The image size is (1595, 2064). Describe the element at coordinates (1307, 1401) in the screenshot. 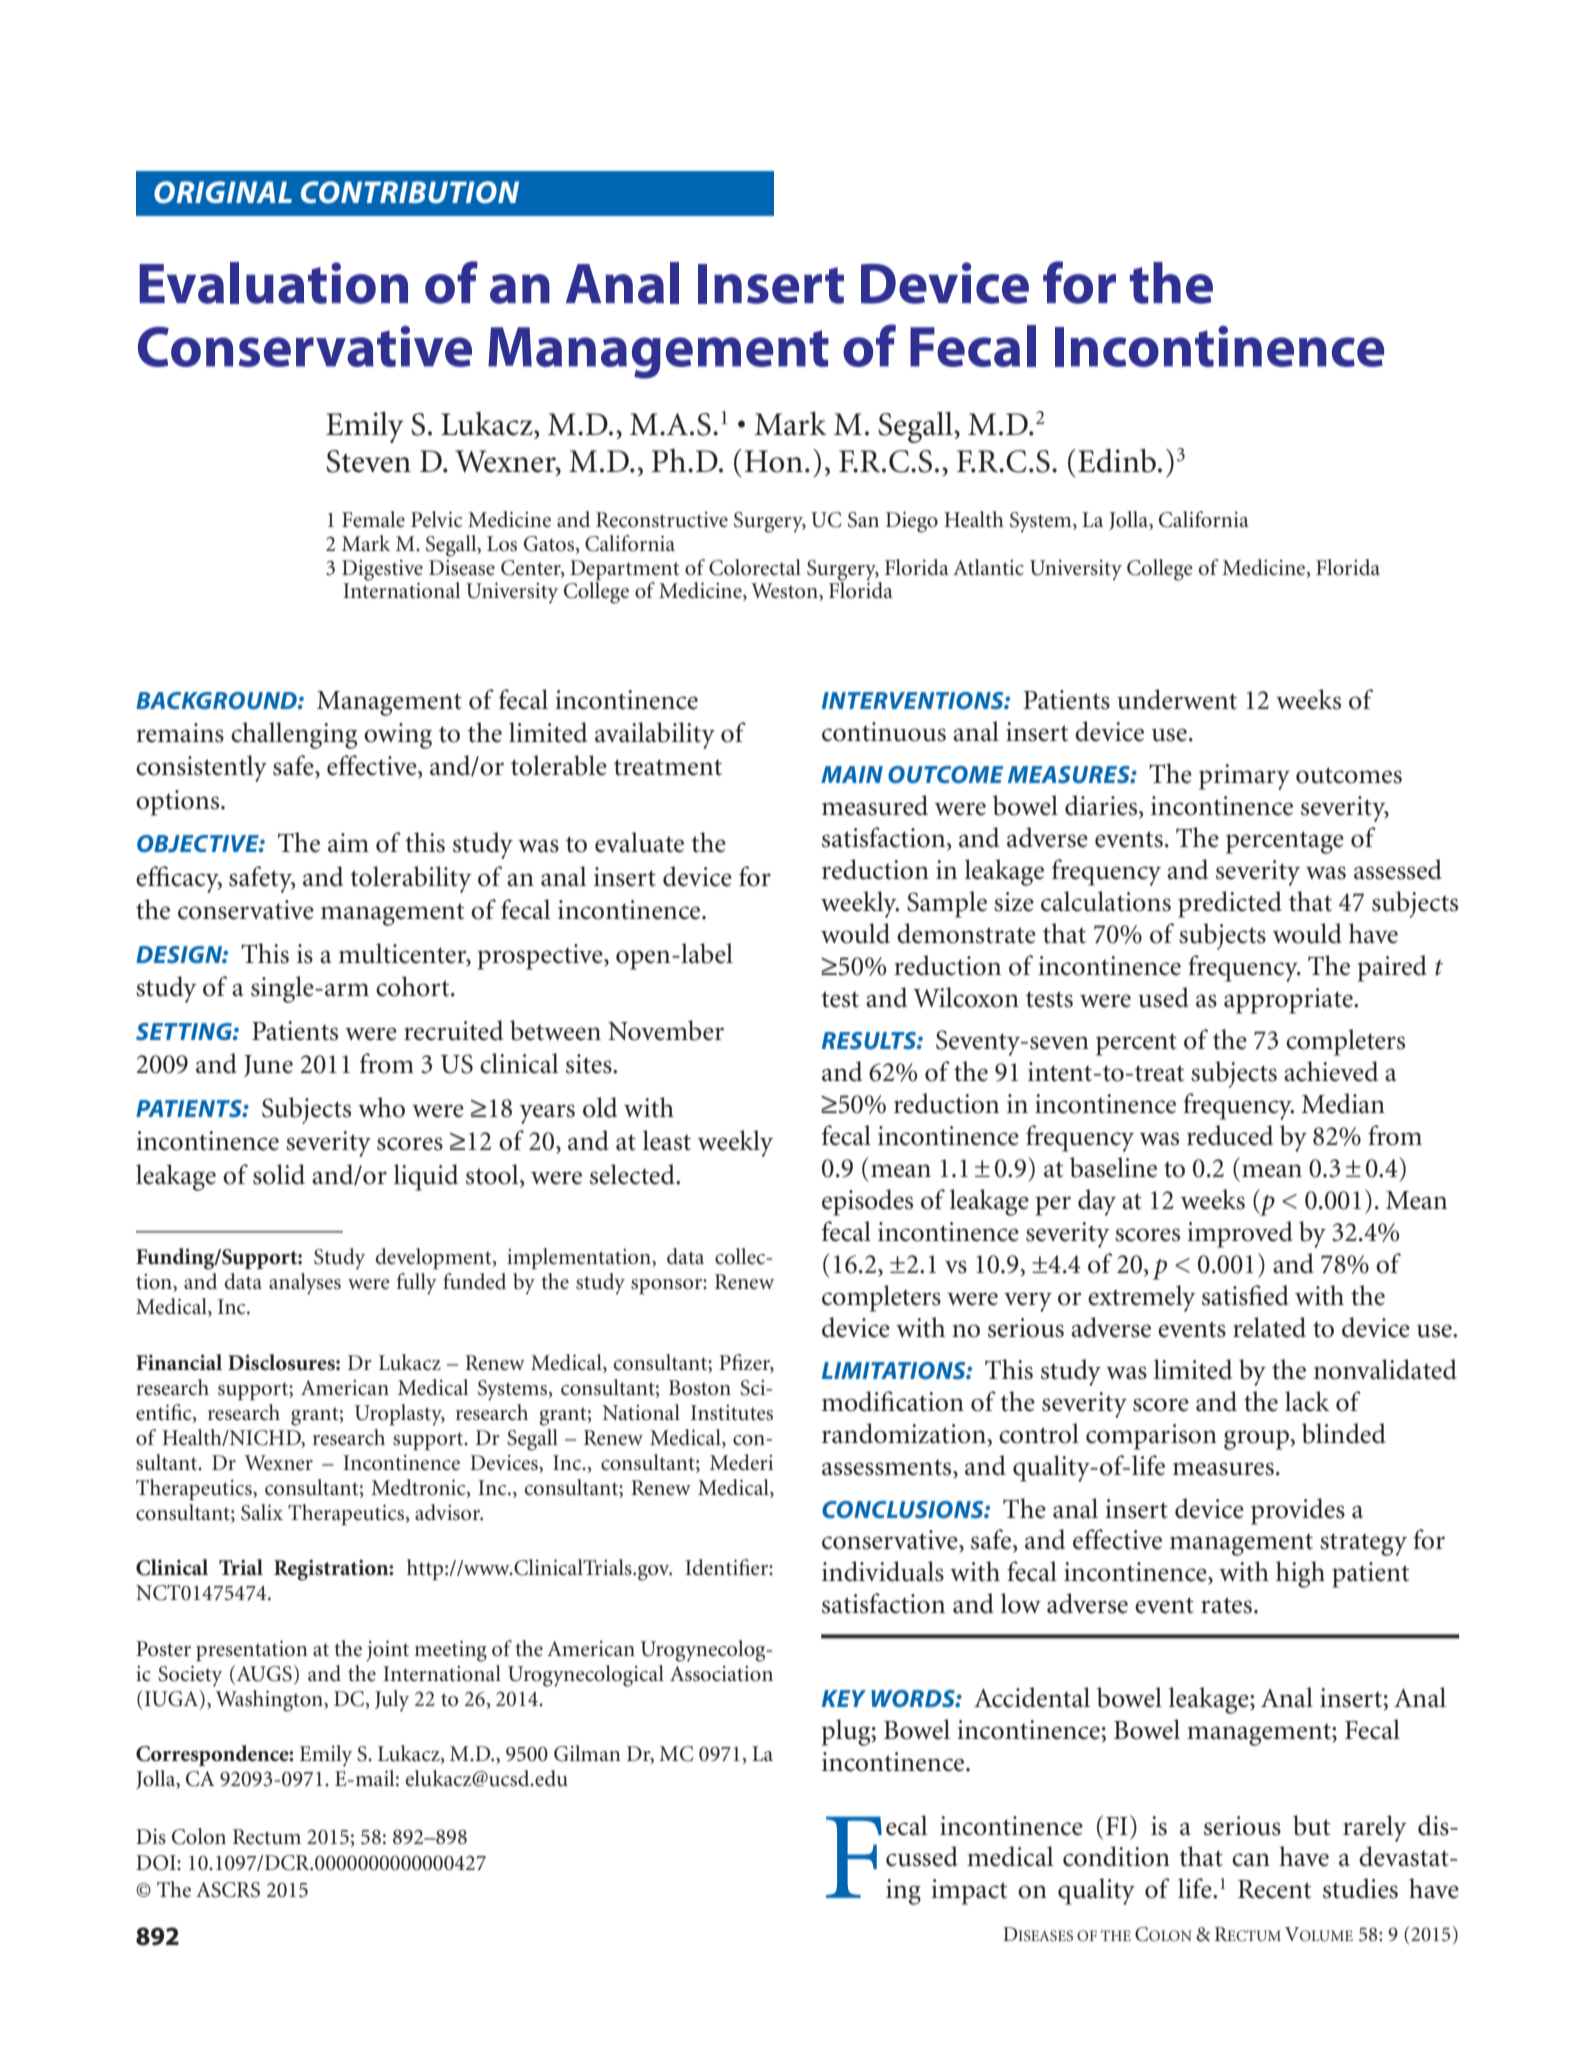

I see `lack` at that location.
